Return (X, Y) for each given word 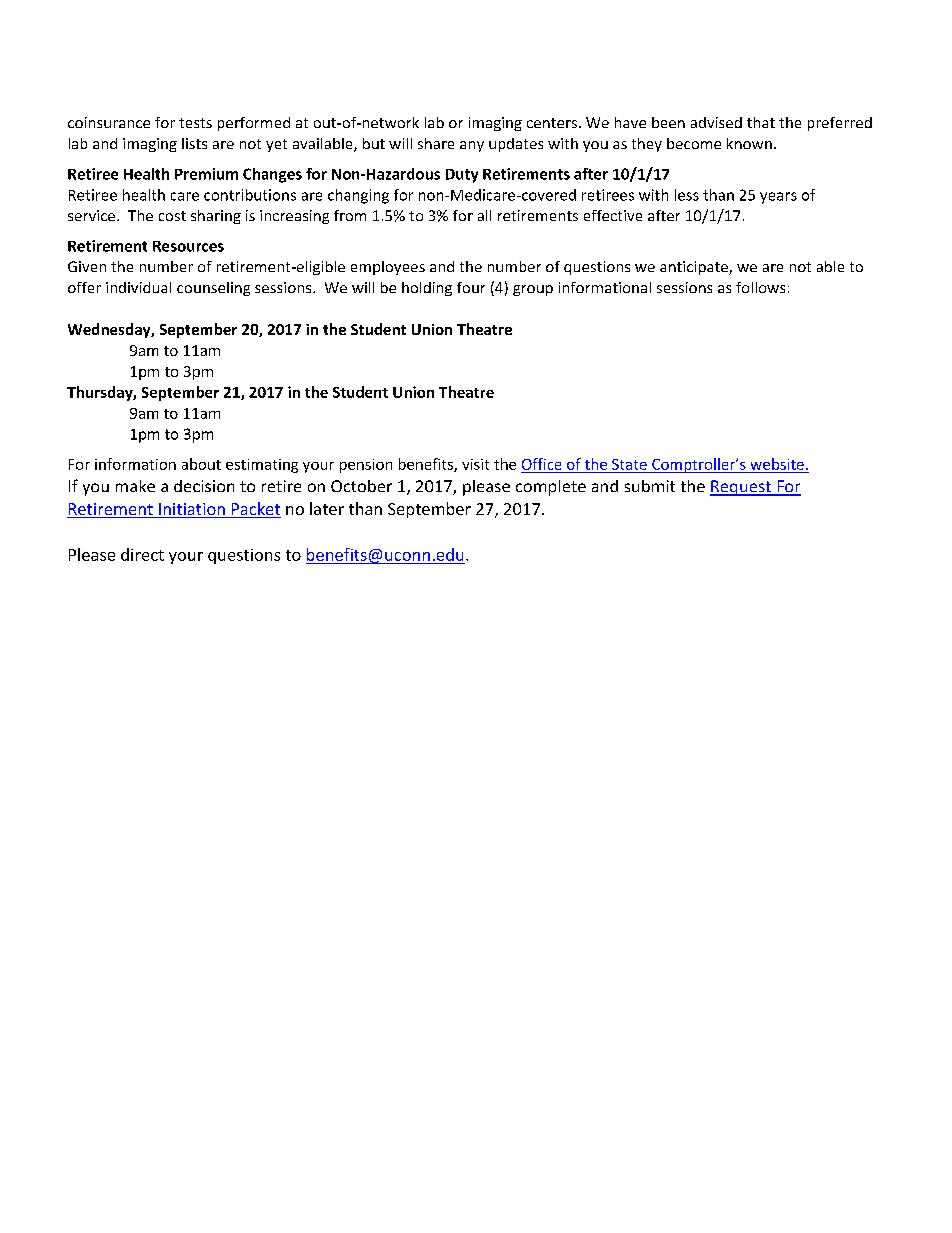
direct (142, 554)
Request (741, 488)
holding (427, 289)
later (327, 508)
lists (194, 143)
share (436, 143)
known (749, 143)
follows (760, 287)
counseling (213, 289)
